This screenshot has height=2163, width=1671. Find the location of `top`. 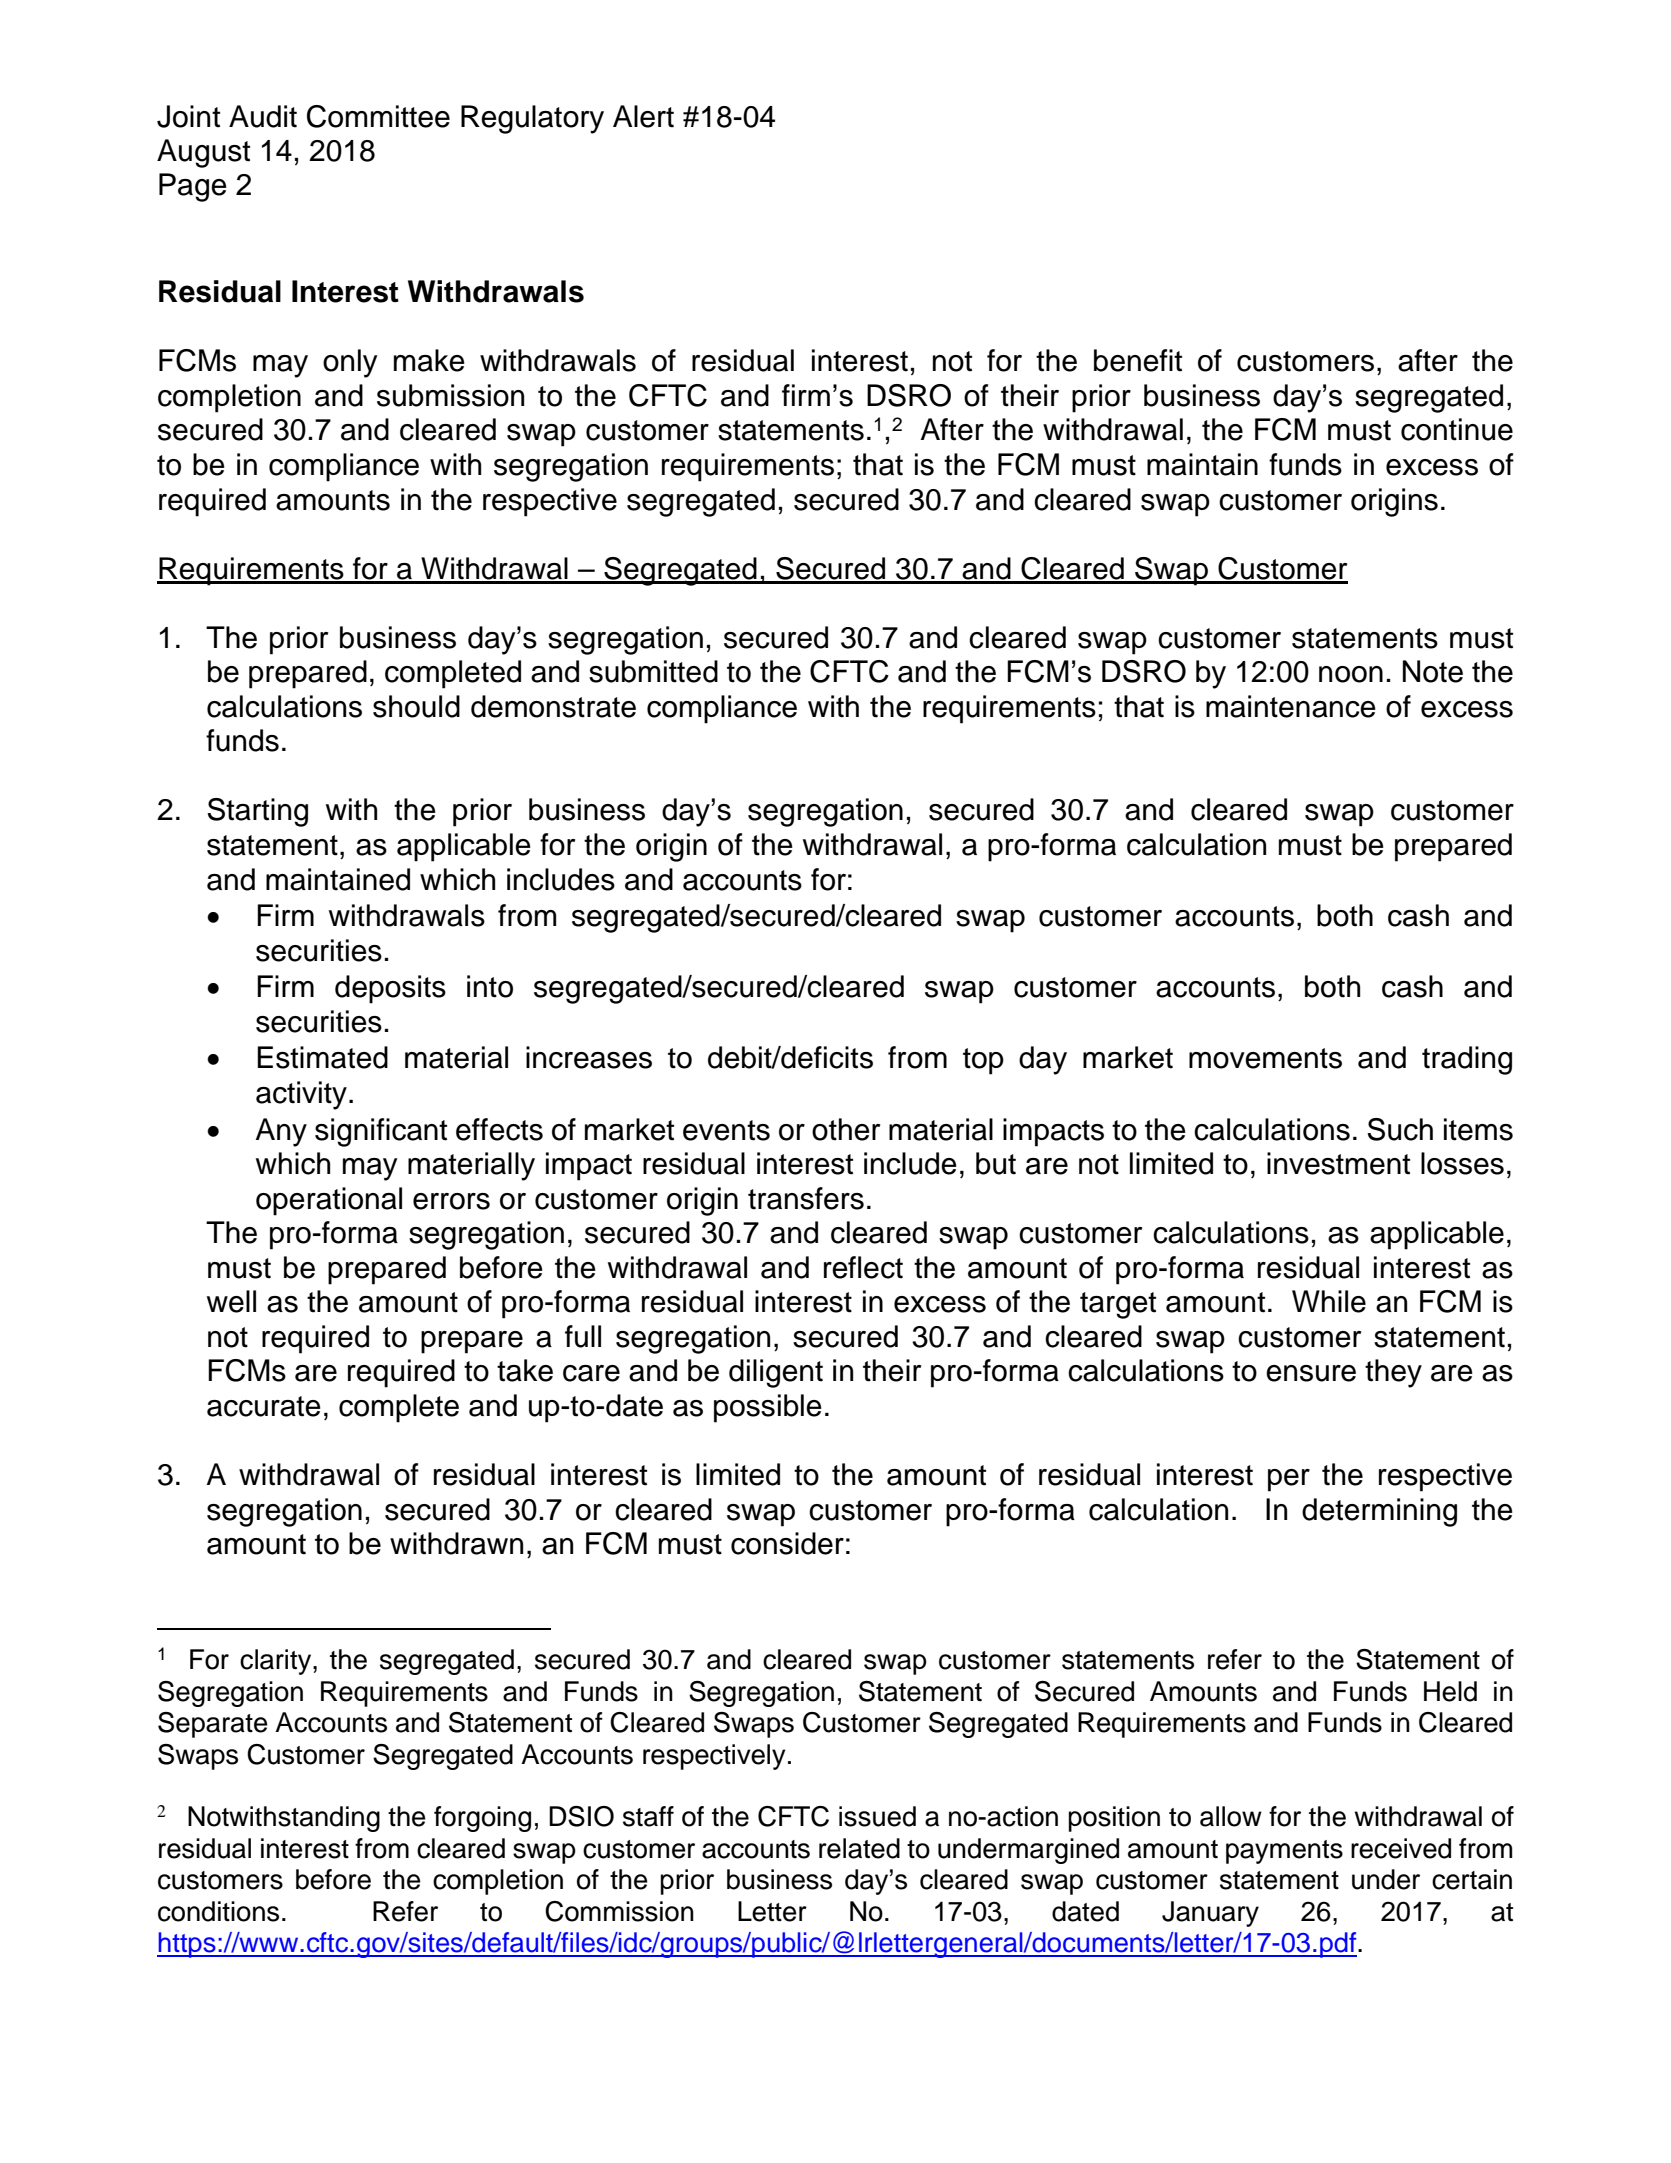

top is located at coordinates (983, 1061).
